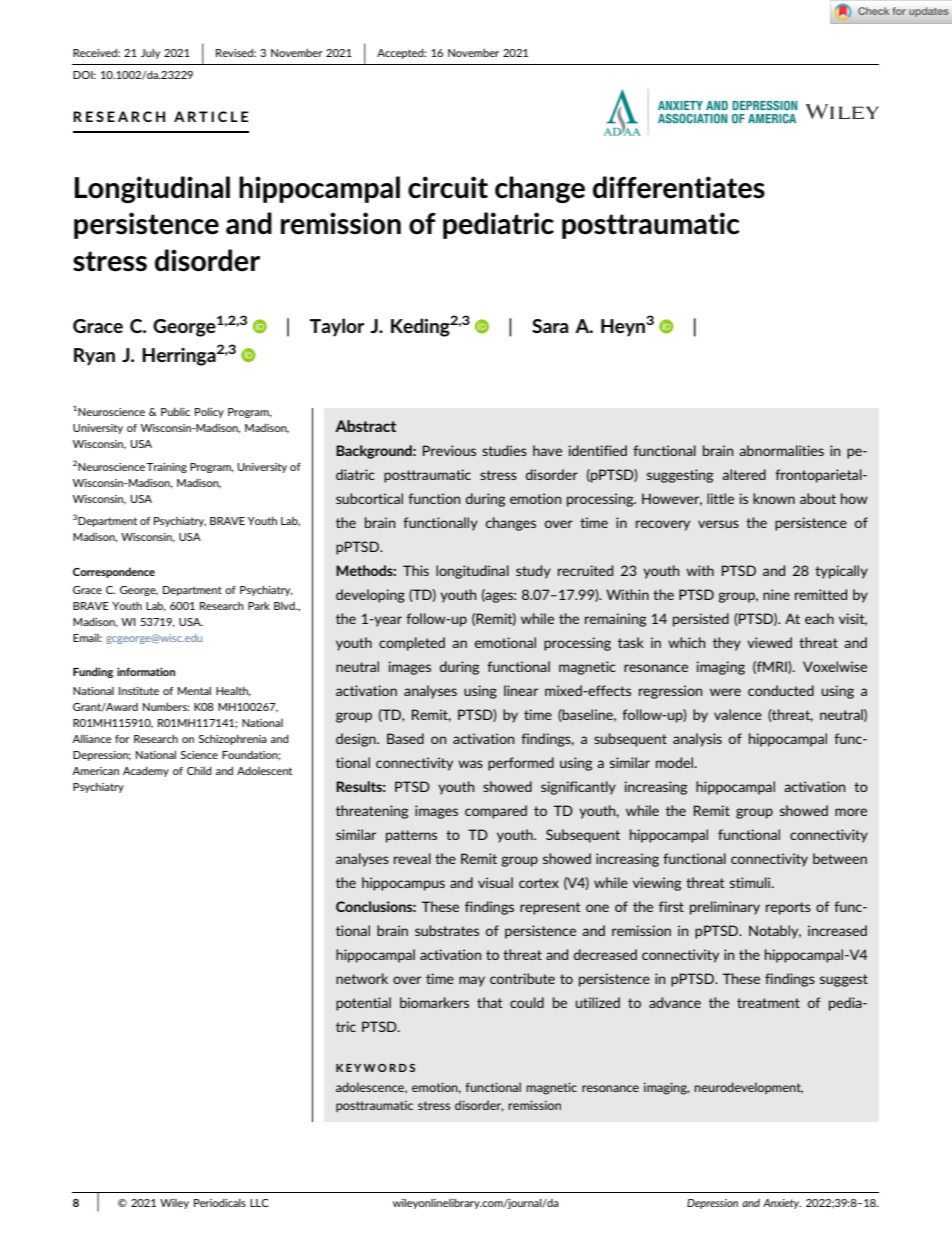 This screenshot has width=952, height=1251. Describe the element at coordinates (220, 1202) in the screenshot. I see `Periodicals` at that location.
